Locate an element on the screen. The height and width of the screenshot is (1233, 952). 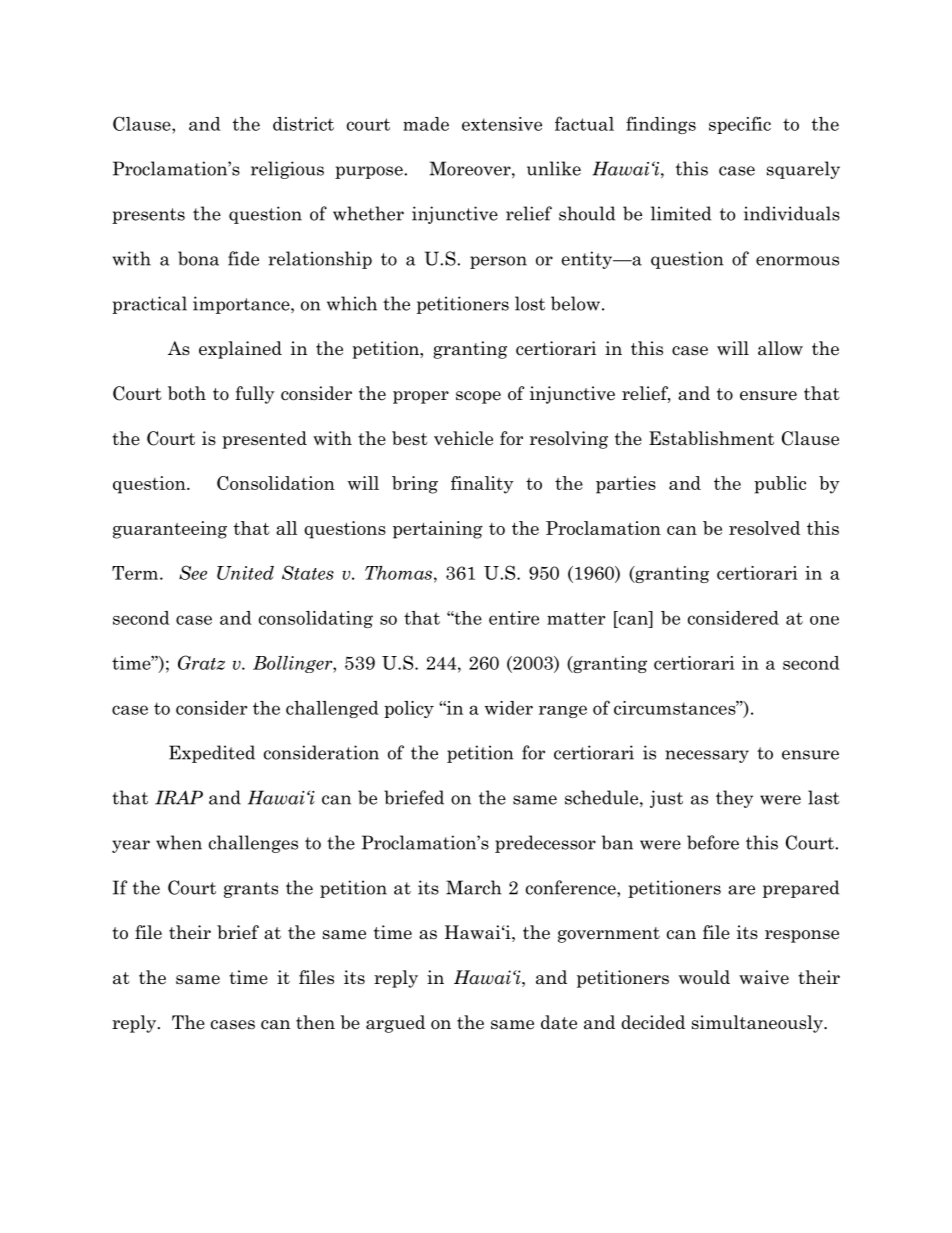
date is located at coordinates (559, 1022).
